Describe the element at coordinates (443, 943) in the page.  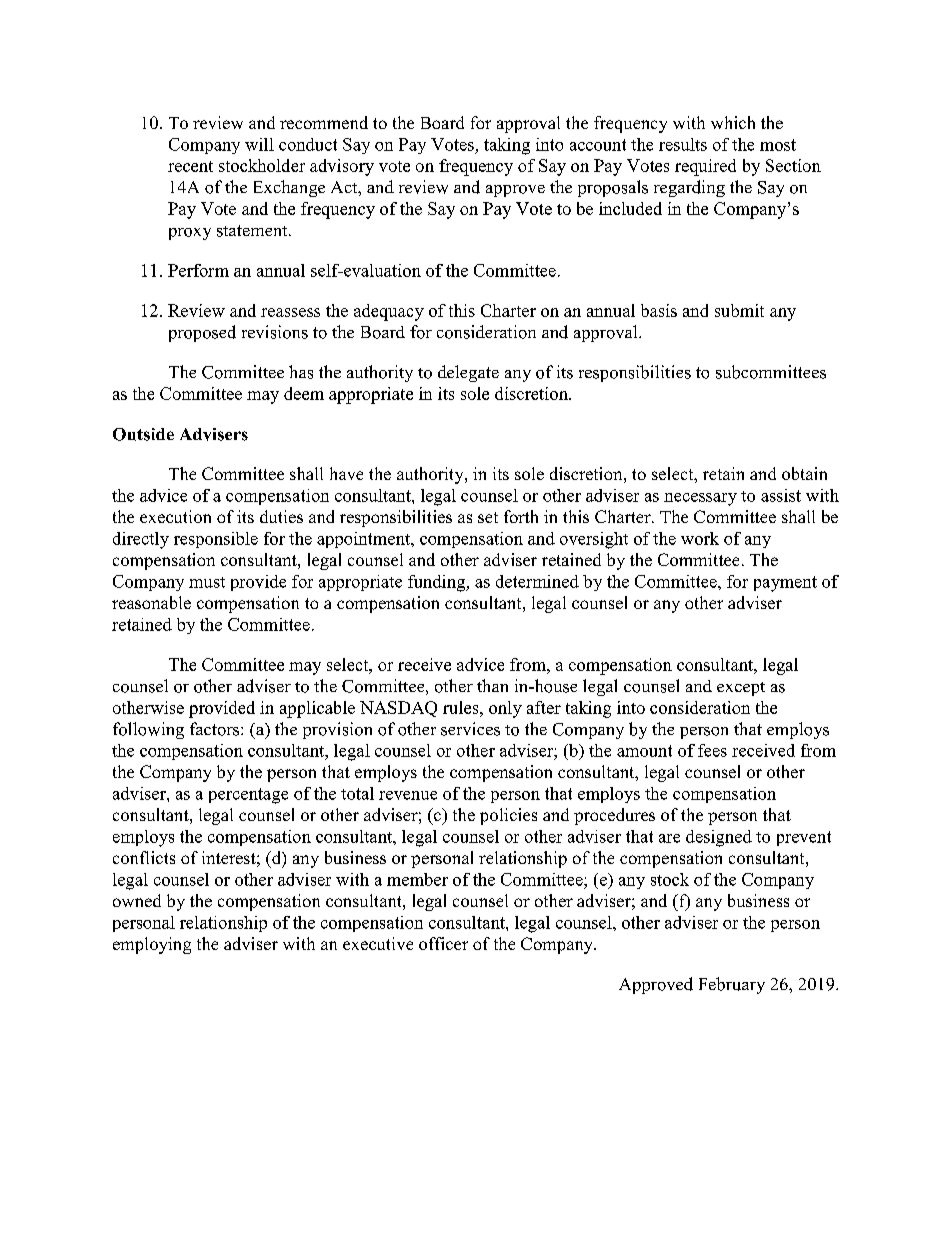
I see `officer` at that location.
